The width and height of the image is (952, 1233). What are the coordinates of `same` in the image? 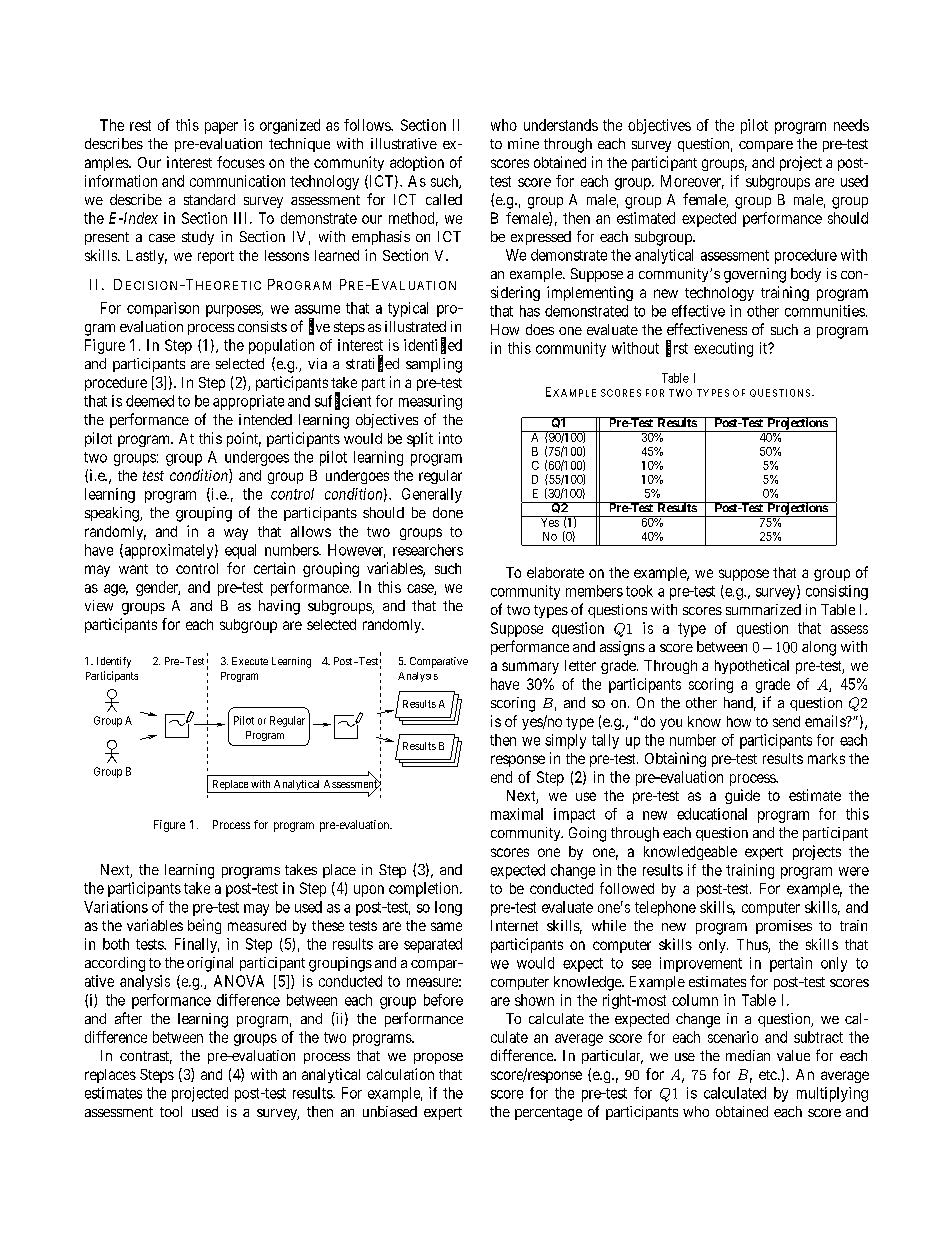 It's located at (446, 926).
